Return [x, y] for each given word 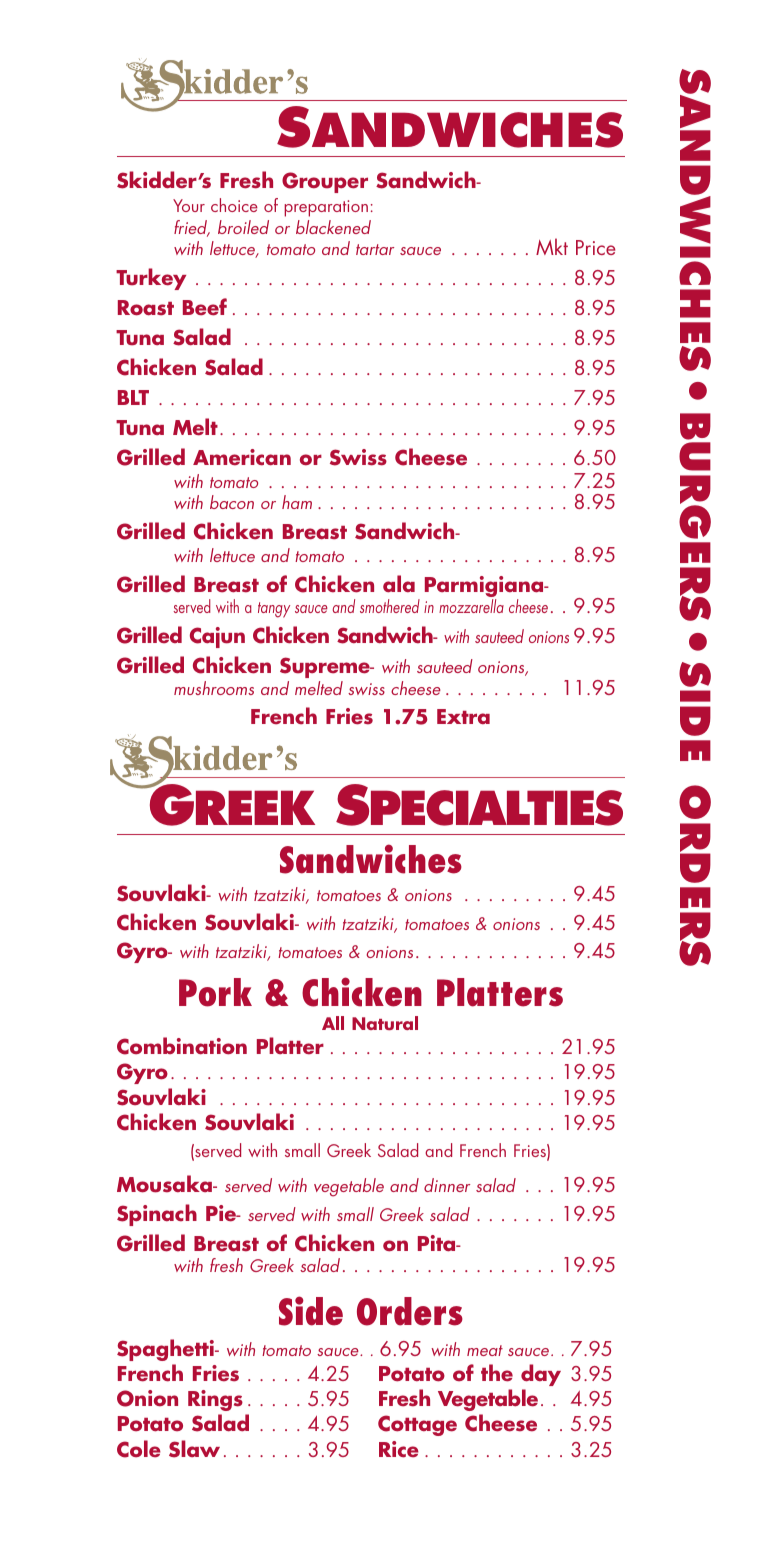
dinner [447, 1185]
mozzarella [471, 606]
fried [192, 228]
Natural [385, 1023]
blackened [333, 227]
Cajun [217, 637]
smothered [390, 606]
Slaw [194, 1449]
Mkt [552, 246]
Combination [182, 1046]
